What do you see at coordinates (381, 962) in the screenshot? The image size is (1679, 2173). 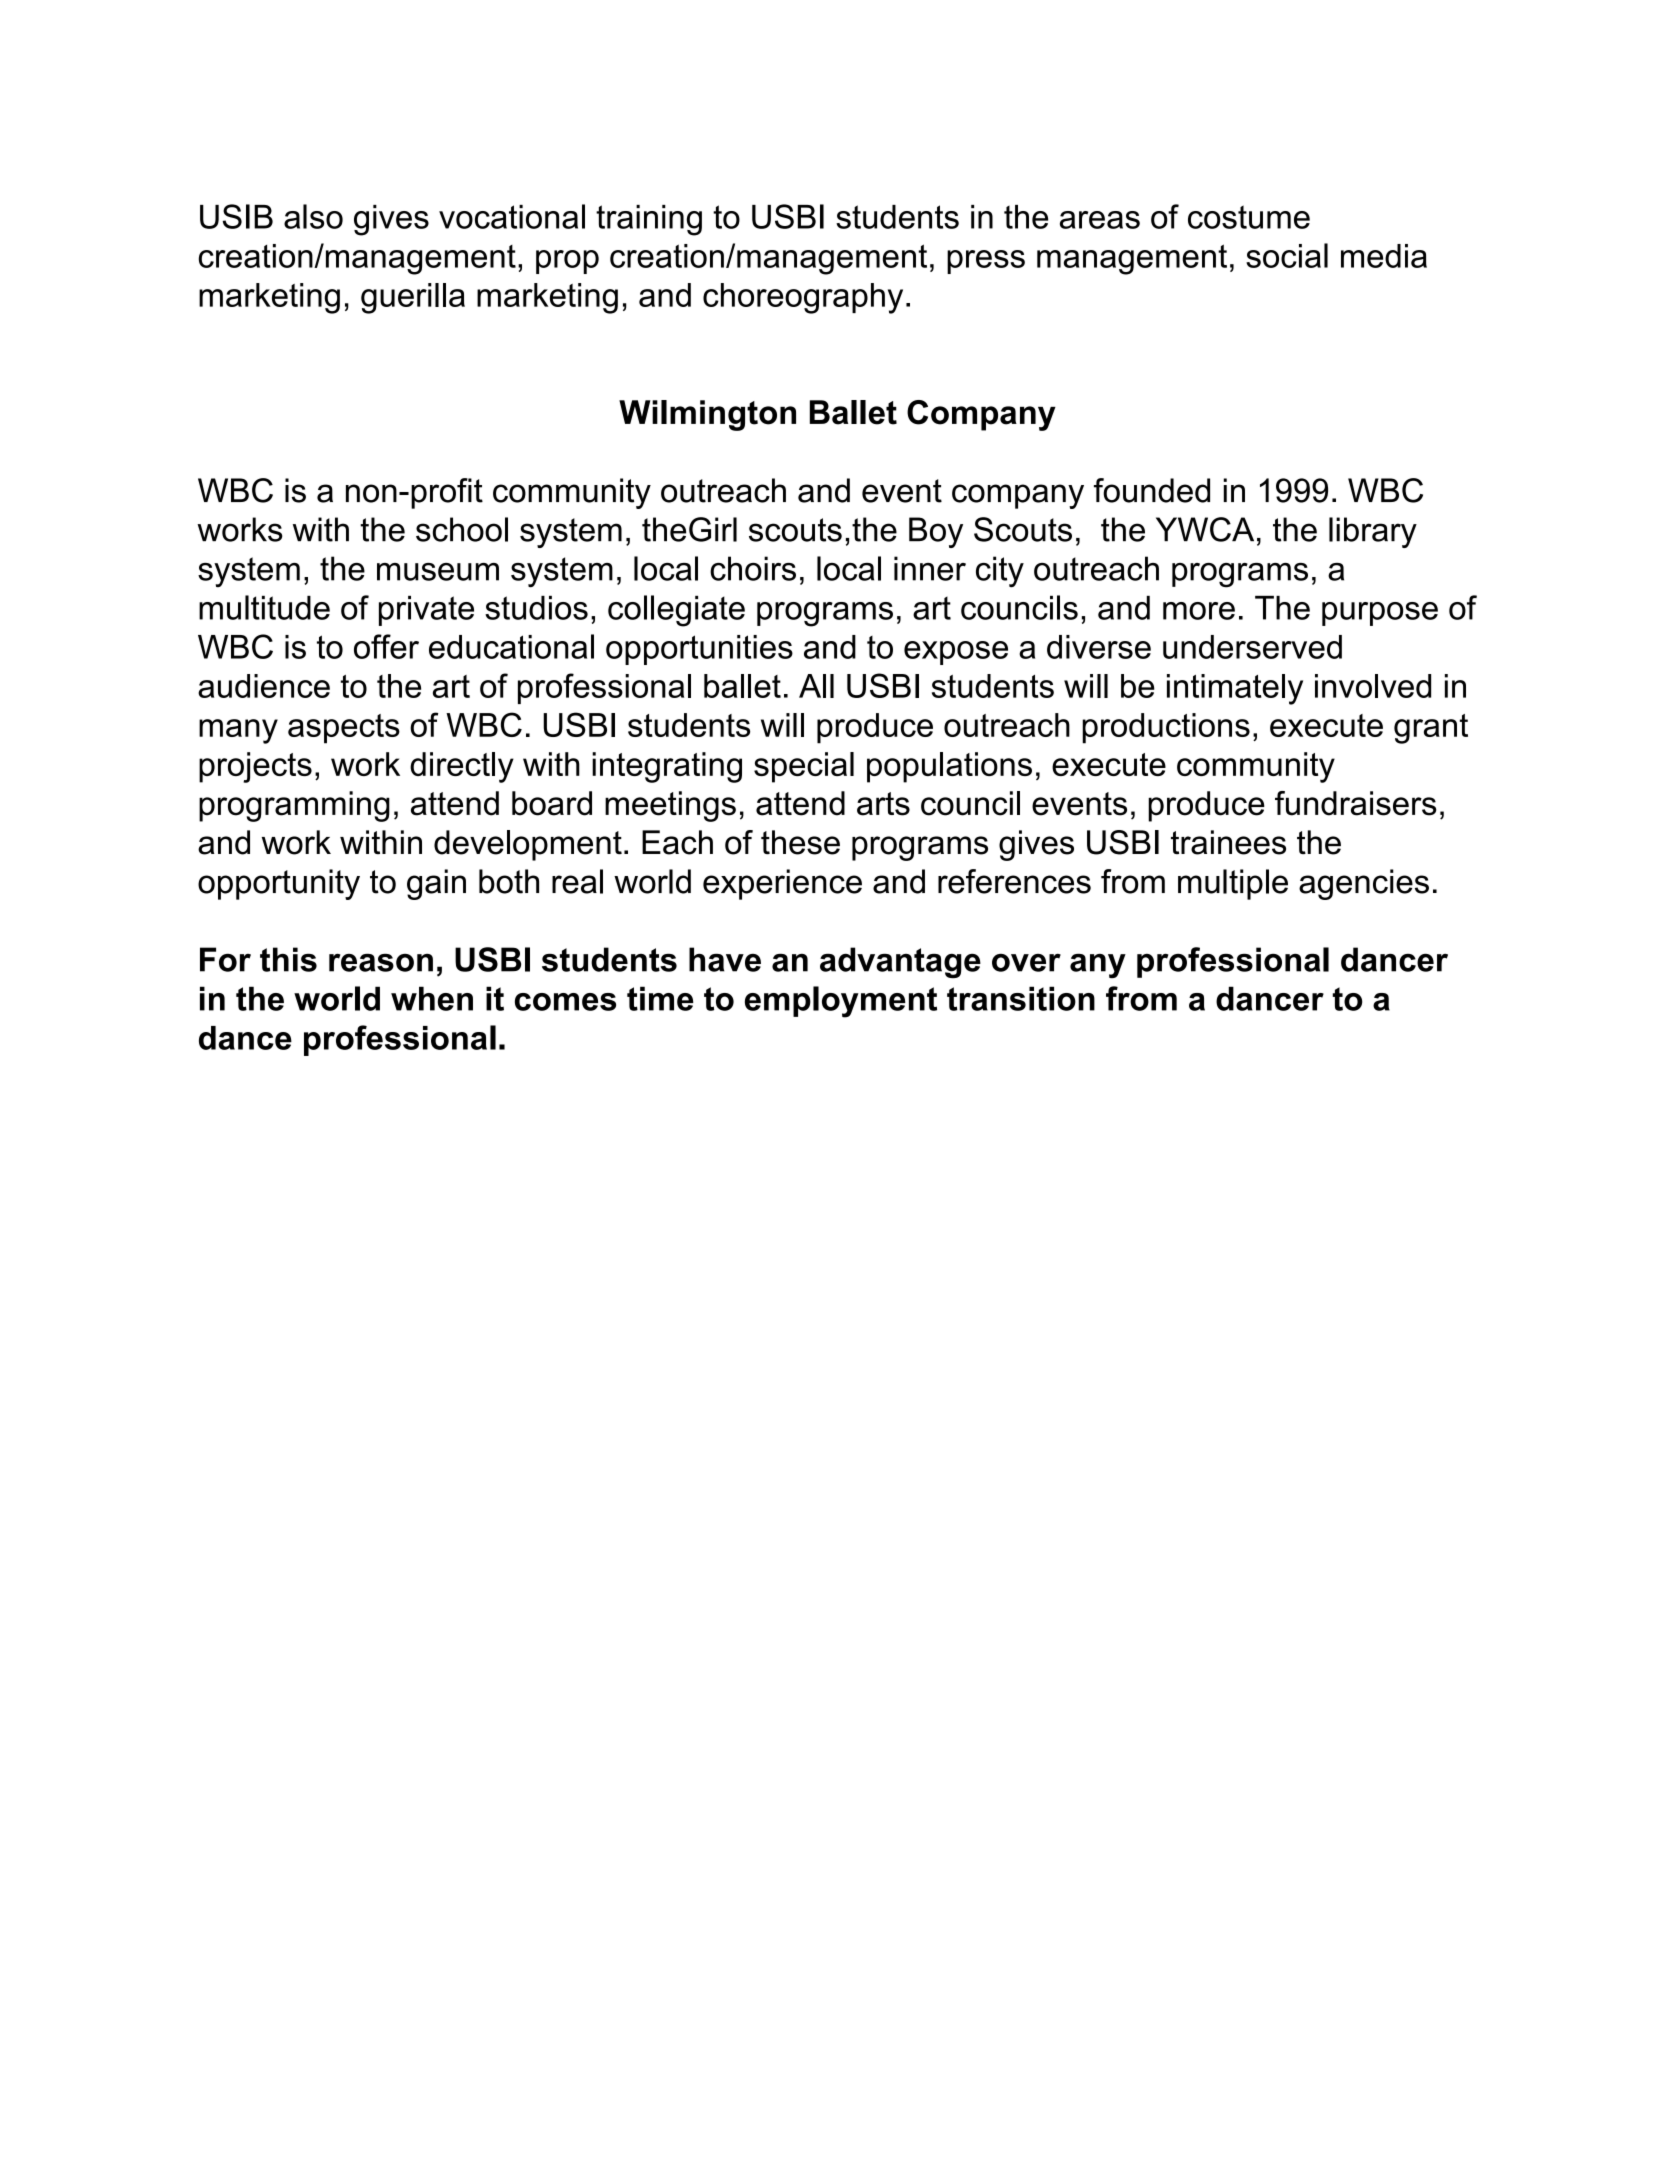 I see `reason` at bounding box center [381, 962].
